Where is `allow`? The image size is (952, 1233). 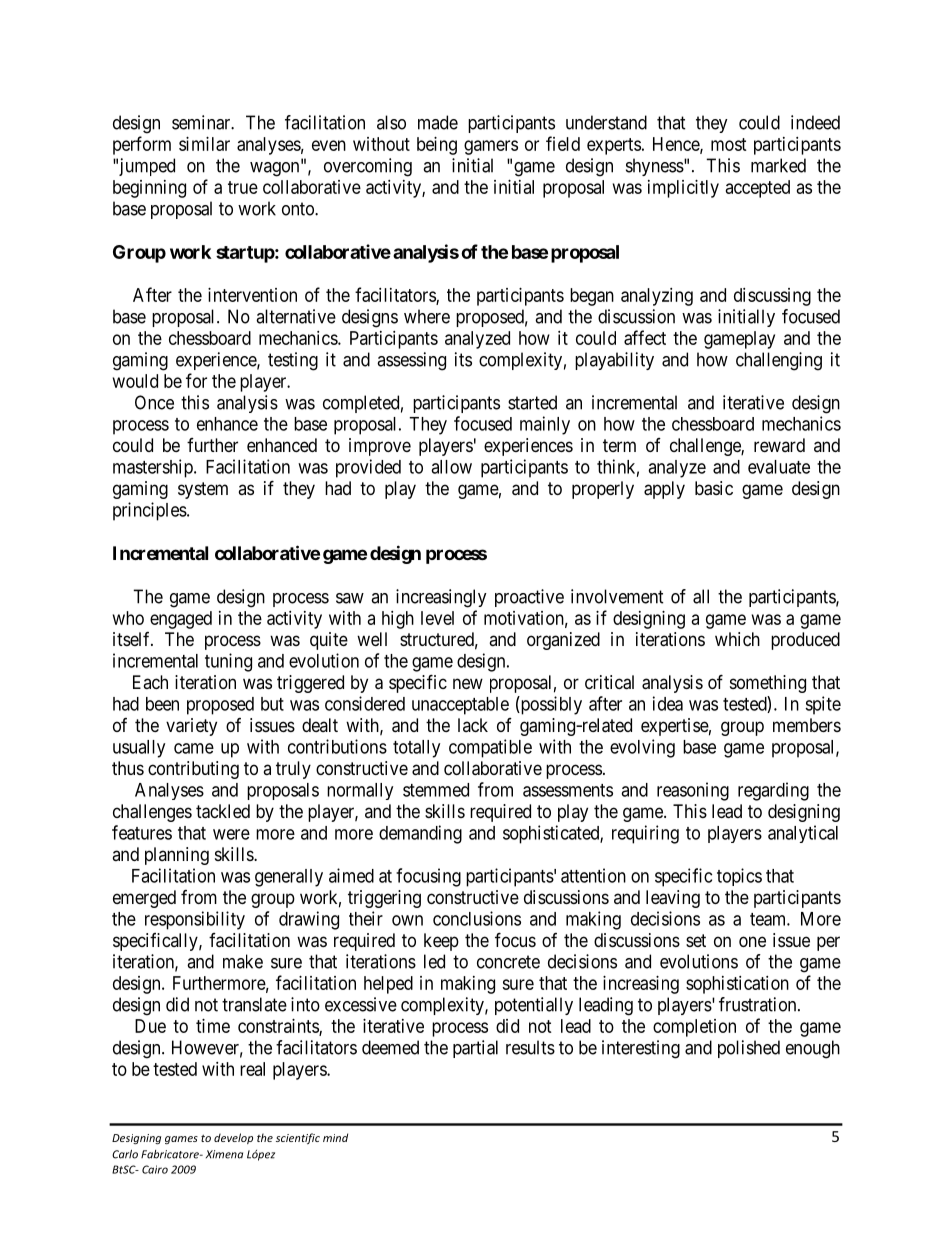
allow is located at coordinates (451, 467).
